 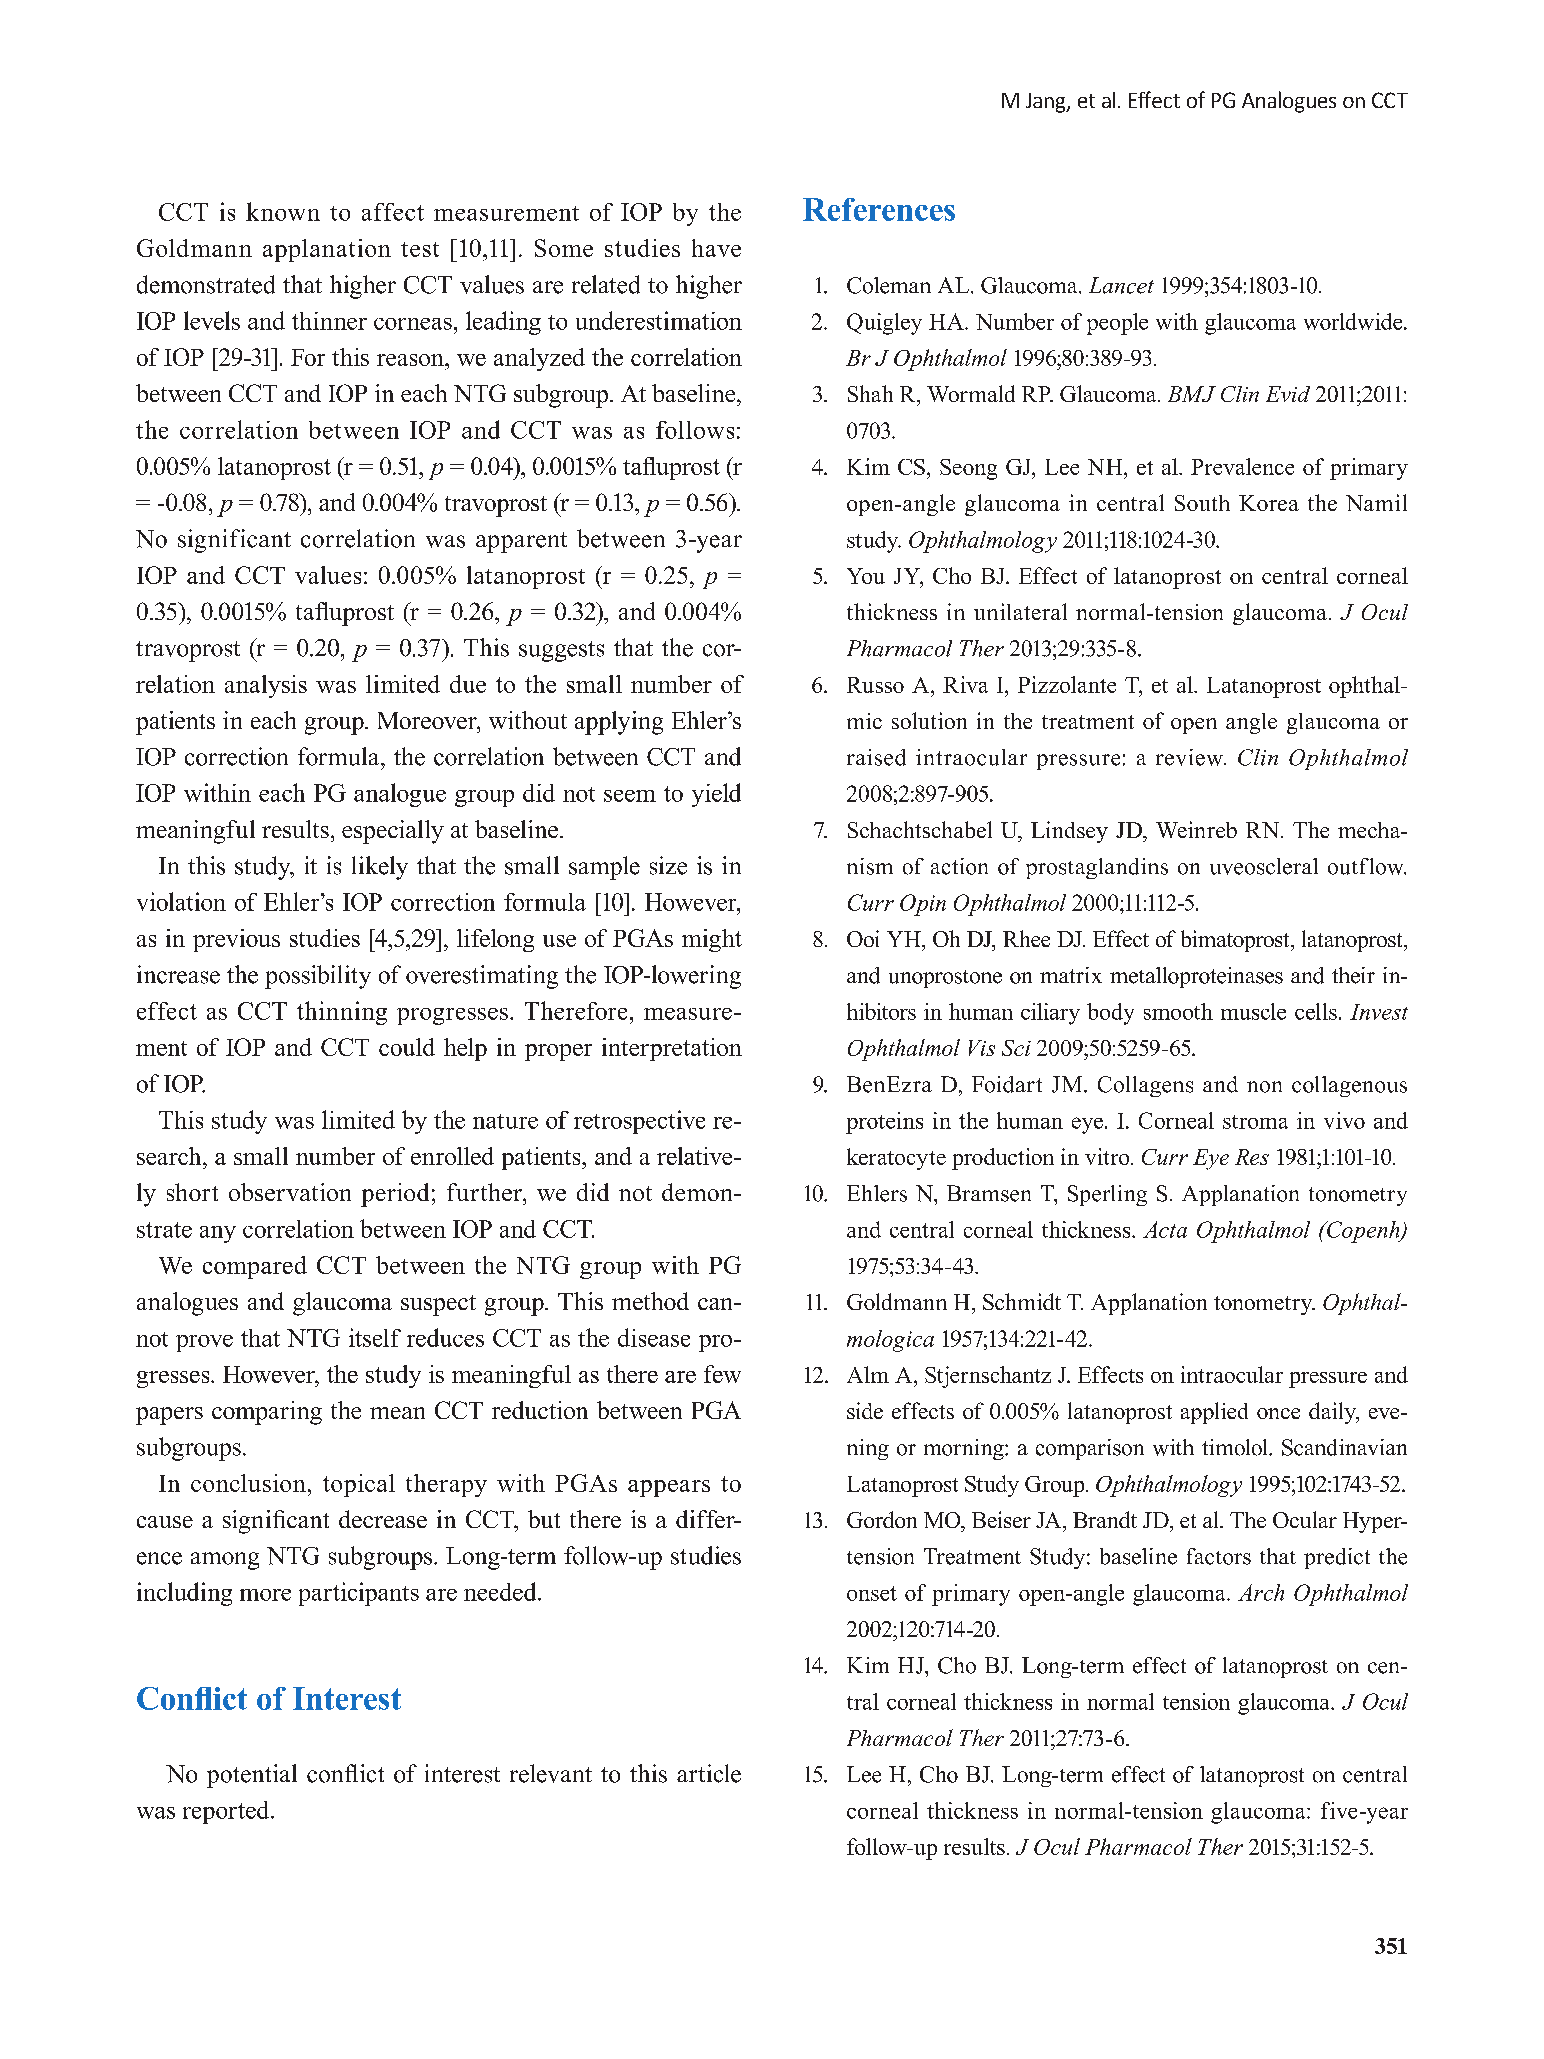 I want to click on article, so click(x=709, y=1773).
